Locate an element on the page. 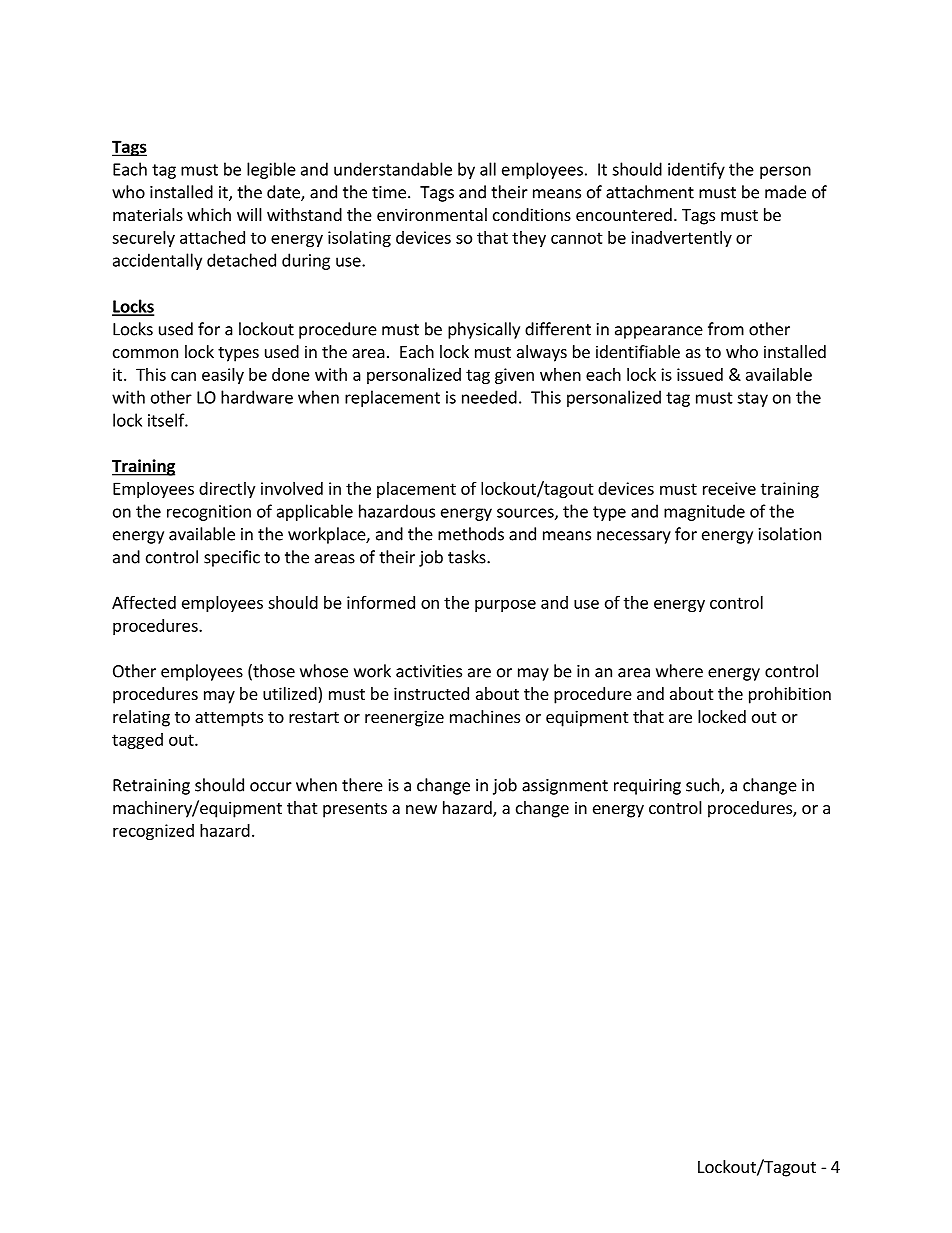 This page has width=952, height=1233. environmental is located at coordinates (432, 214).
